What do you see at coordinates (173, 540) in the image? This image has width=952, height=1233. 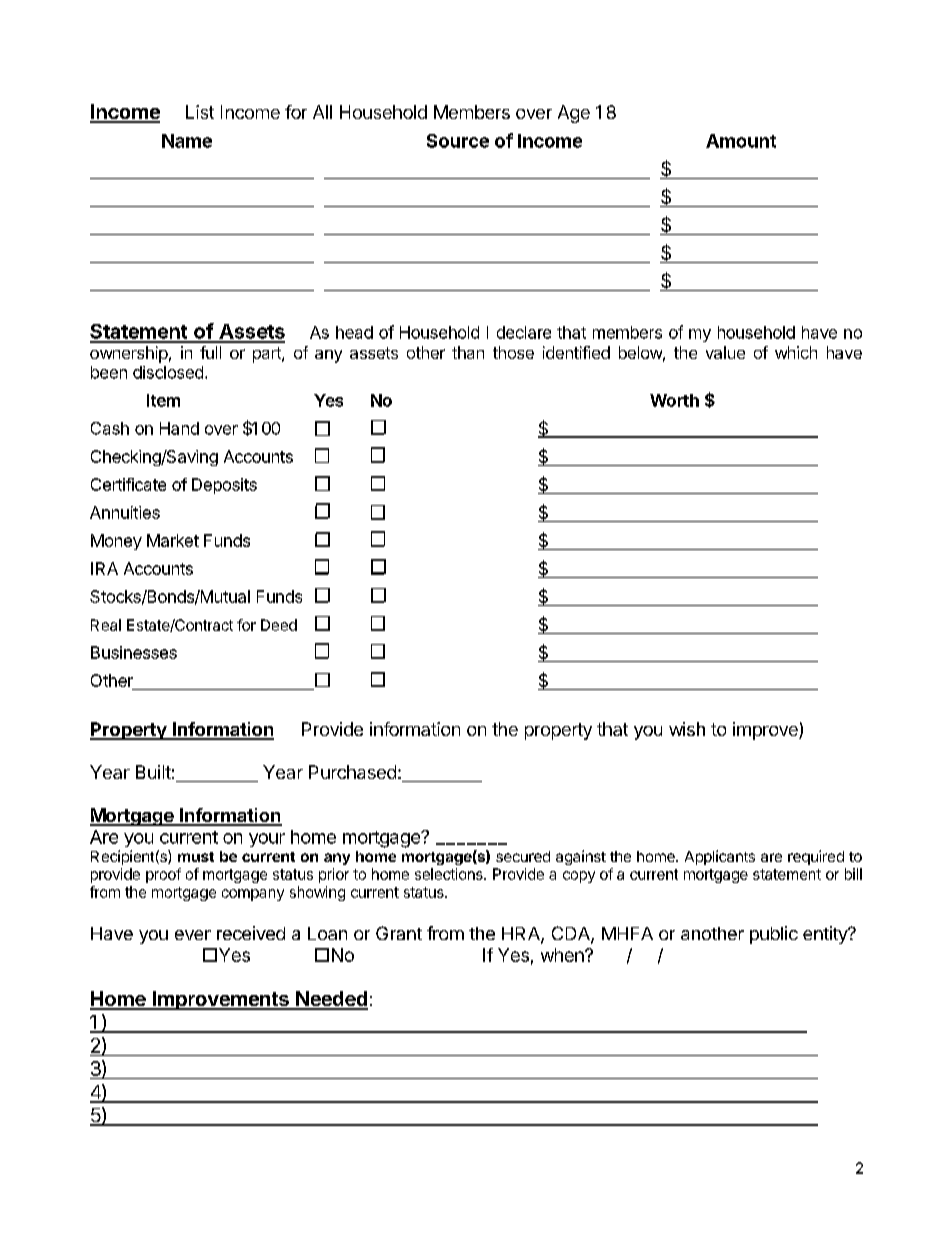 I see `Market` at bounding box center [173, 540].
